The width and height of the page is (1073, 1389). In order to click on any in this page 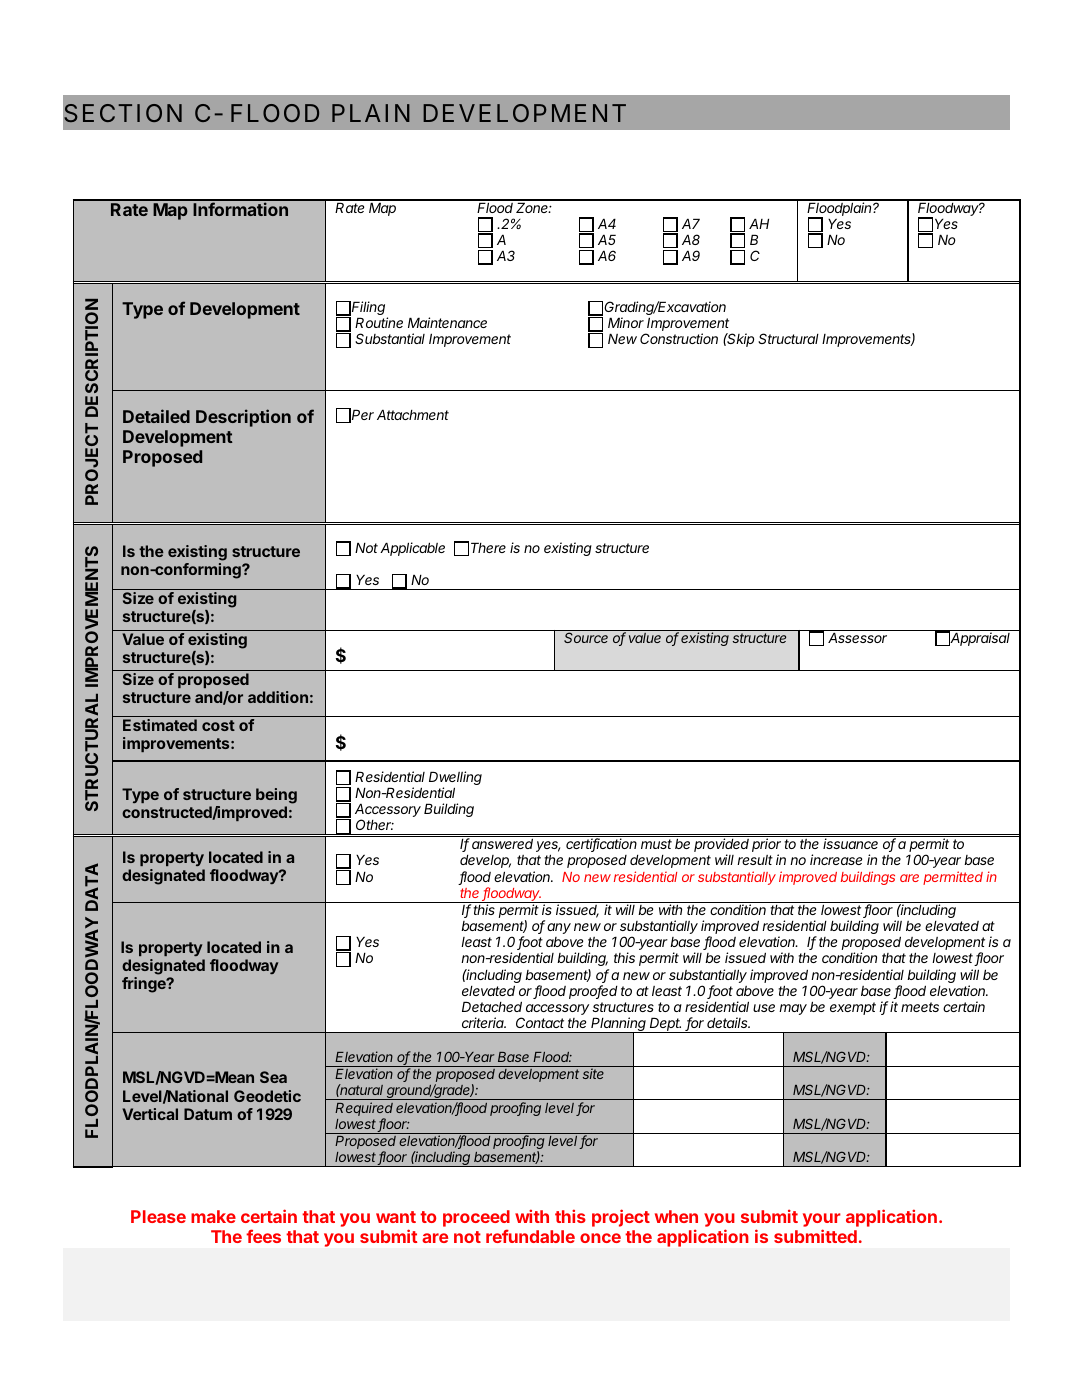, I will do `click(559, 928)`.
